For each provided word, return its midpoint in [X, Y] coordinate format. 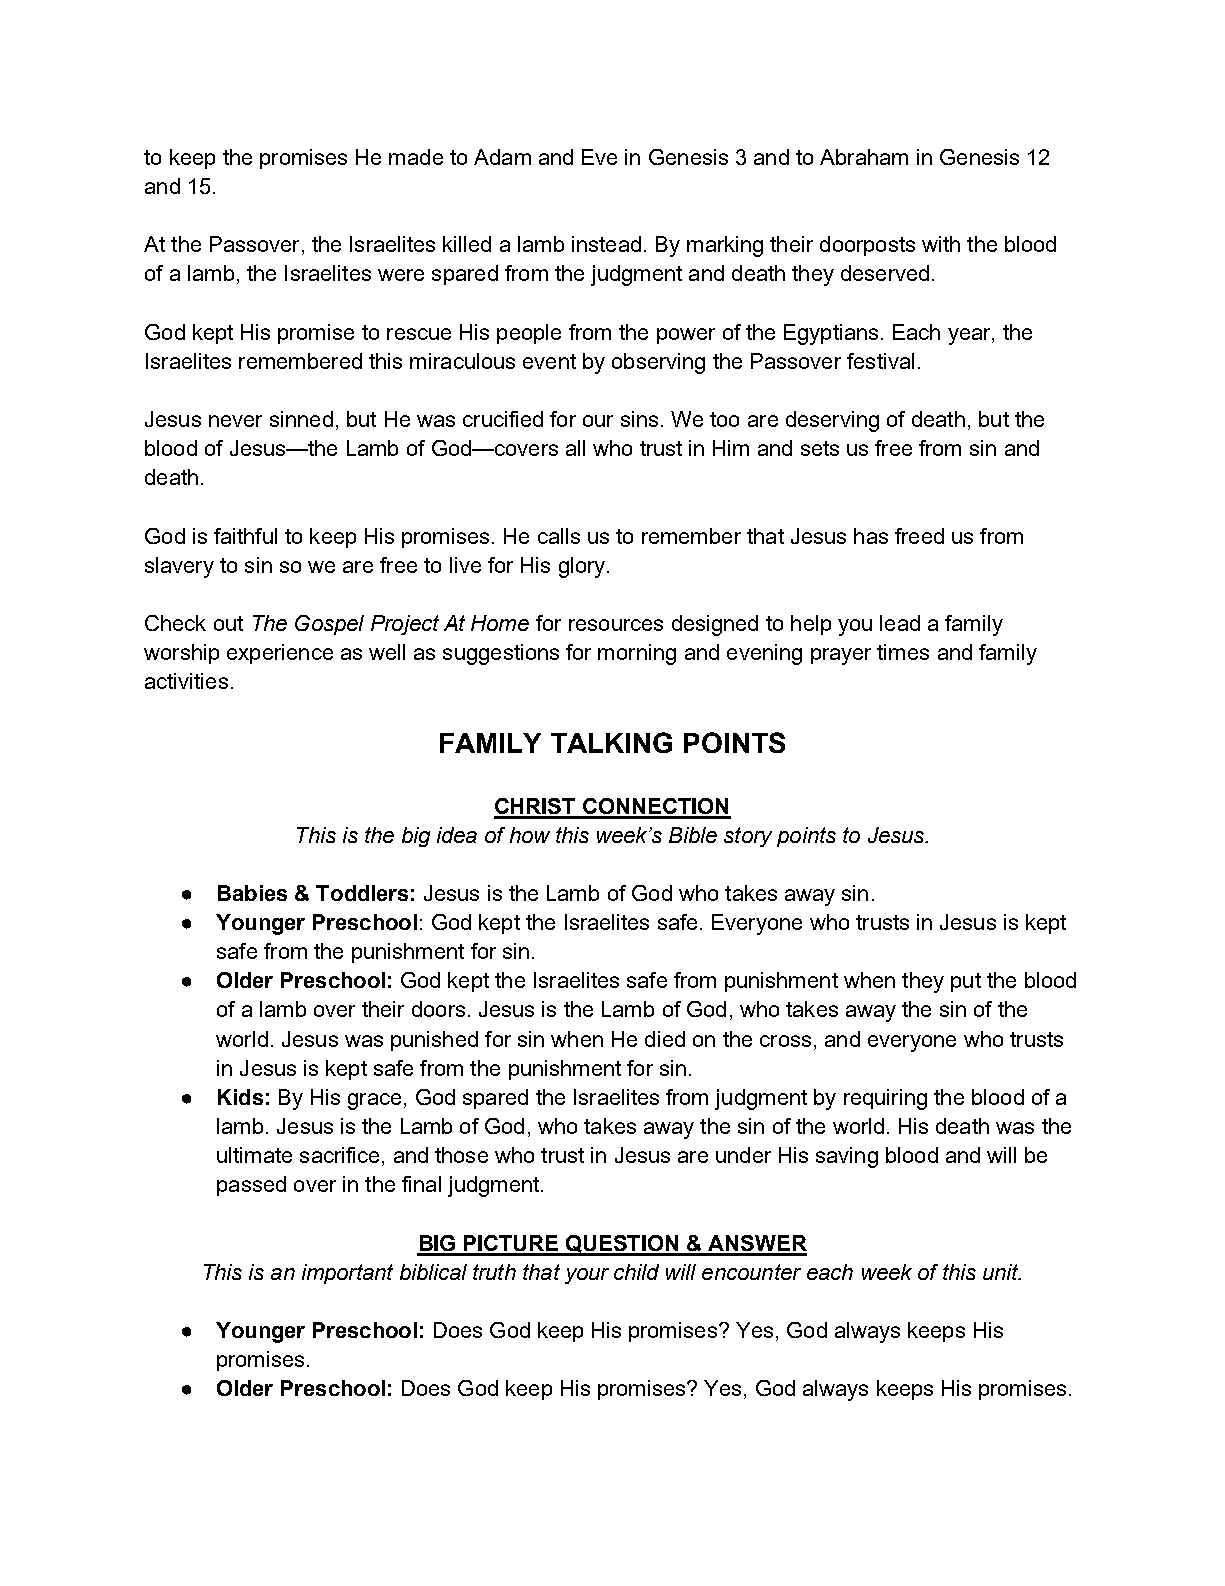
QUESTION [623, 1245]
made [416, 157]
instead [606, 244]
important [347, 1274]
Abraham [864, 157]
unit [1002, 1272]
